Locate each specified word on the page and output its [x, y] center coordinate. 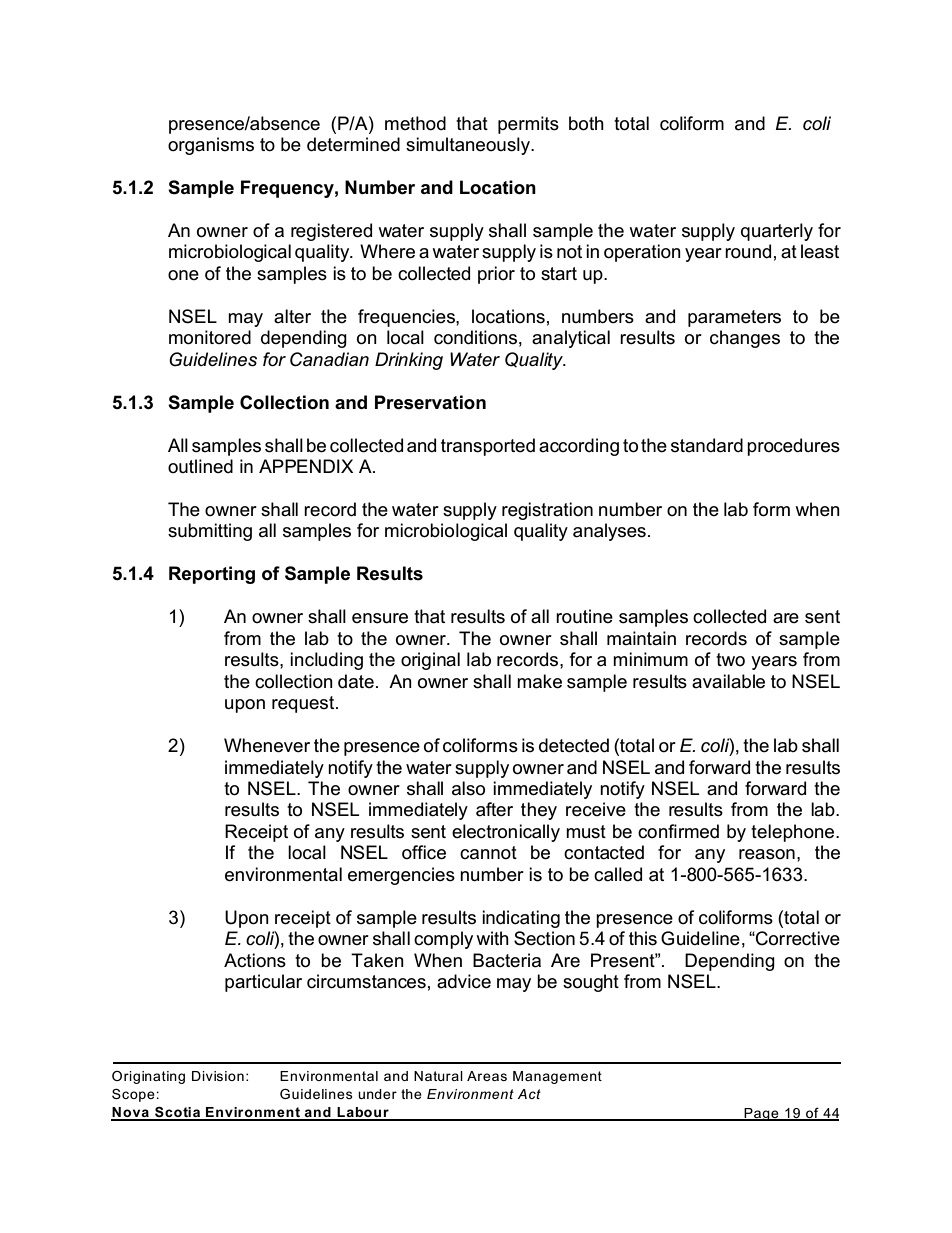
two [730, 660]
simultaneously [469, 146]
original [430, 661]
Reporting [212, 575]
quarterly [777, 232]
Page [761, 1114]
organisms [211, 146]
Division [218, 1076]
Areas [487, 1076]
